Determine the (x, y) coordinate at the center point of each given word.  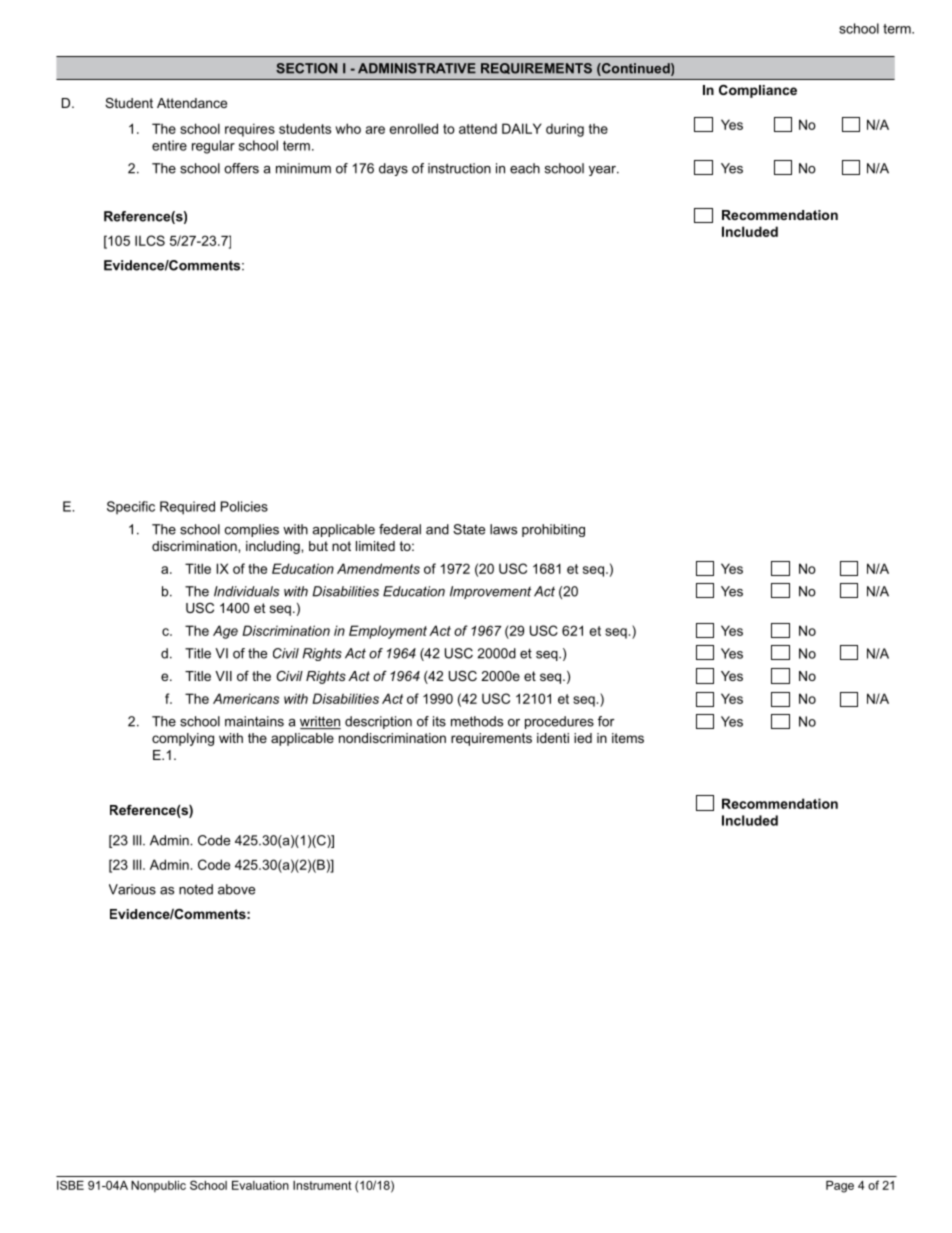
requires (250, 130)
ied (583, 738)
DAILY (522, 128)
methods (477, 721)
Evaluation (260, 1185)
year (603, 171)
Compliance (758, 91)
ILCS (150, 240)
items (628, 738)
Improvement (490, 592)
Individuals (246, 591)
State (469, 529)
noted (196, 889)
